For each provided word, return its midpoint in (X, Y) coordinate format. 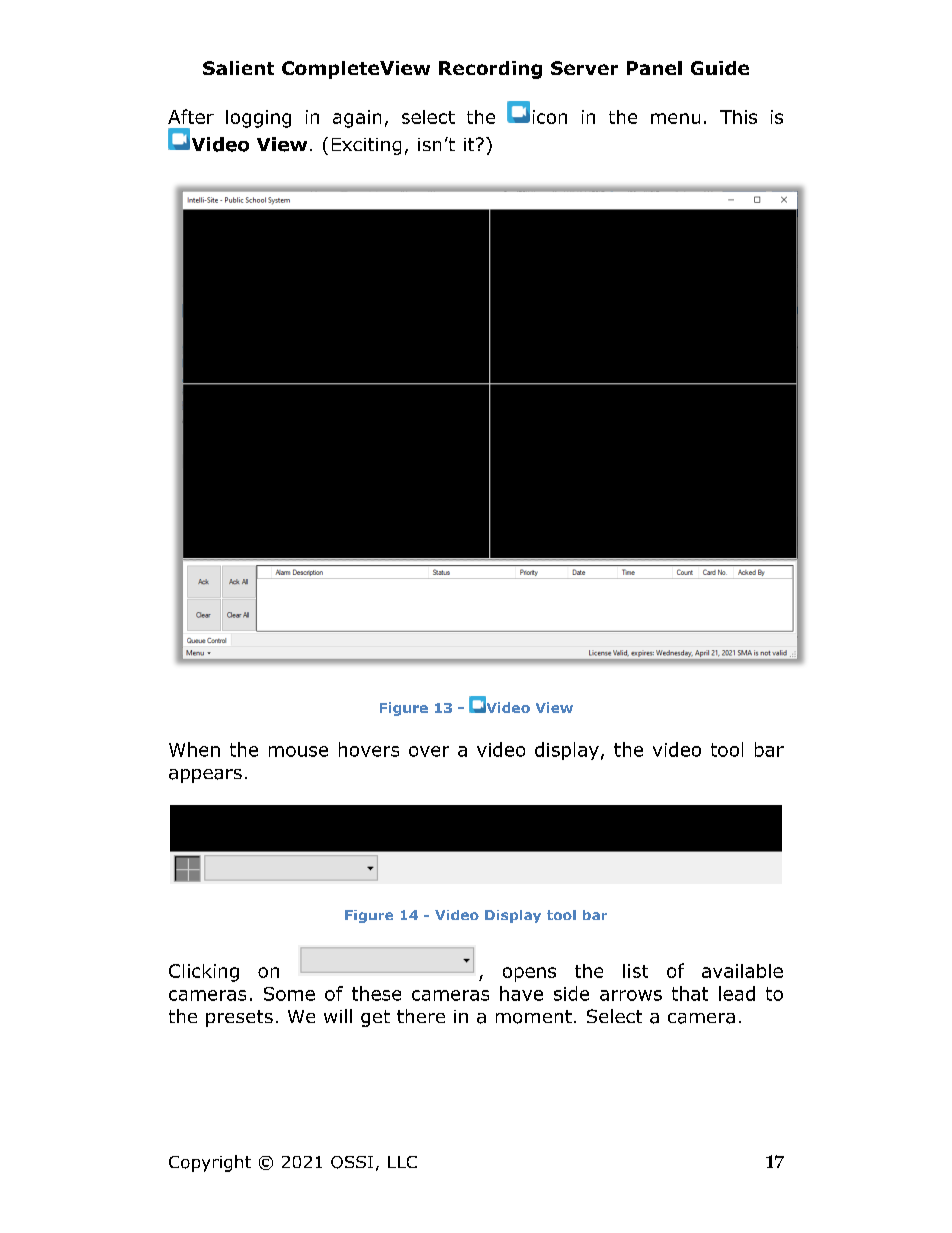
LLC (402, 1162)
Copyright (210, 1163)
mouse (298, 751)
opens (529, 974)
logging (258, 119)
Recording (490, 70)
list (635, 971)
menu (675, 118)
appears (205, 776)
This (738, 117)
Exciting (366, 146)
